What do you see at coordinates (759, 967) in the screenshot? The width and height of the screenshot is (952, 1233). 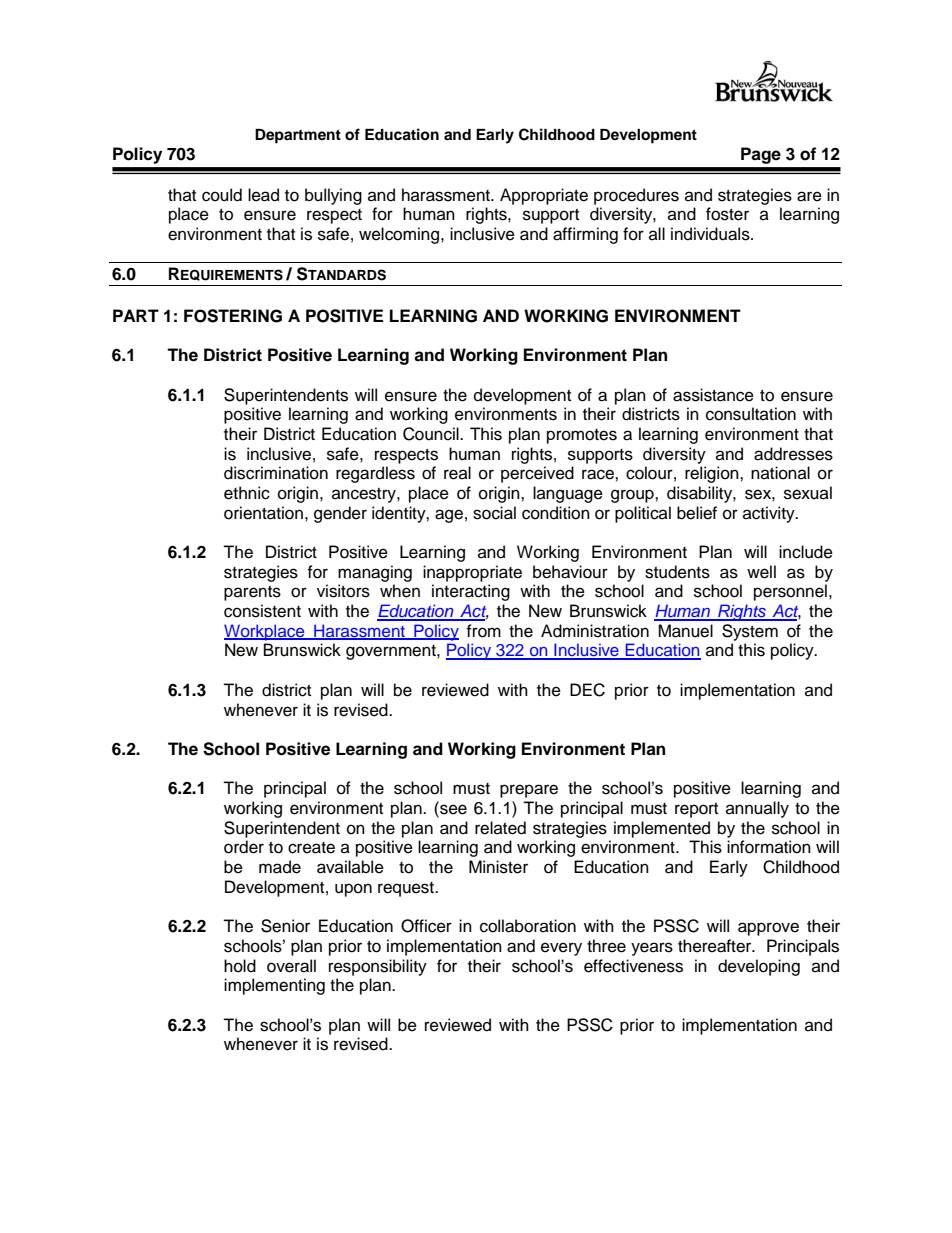 I see `developing` at bounding box center [759, 967].
